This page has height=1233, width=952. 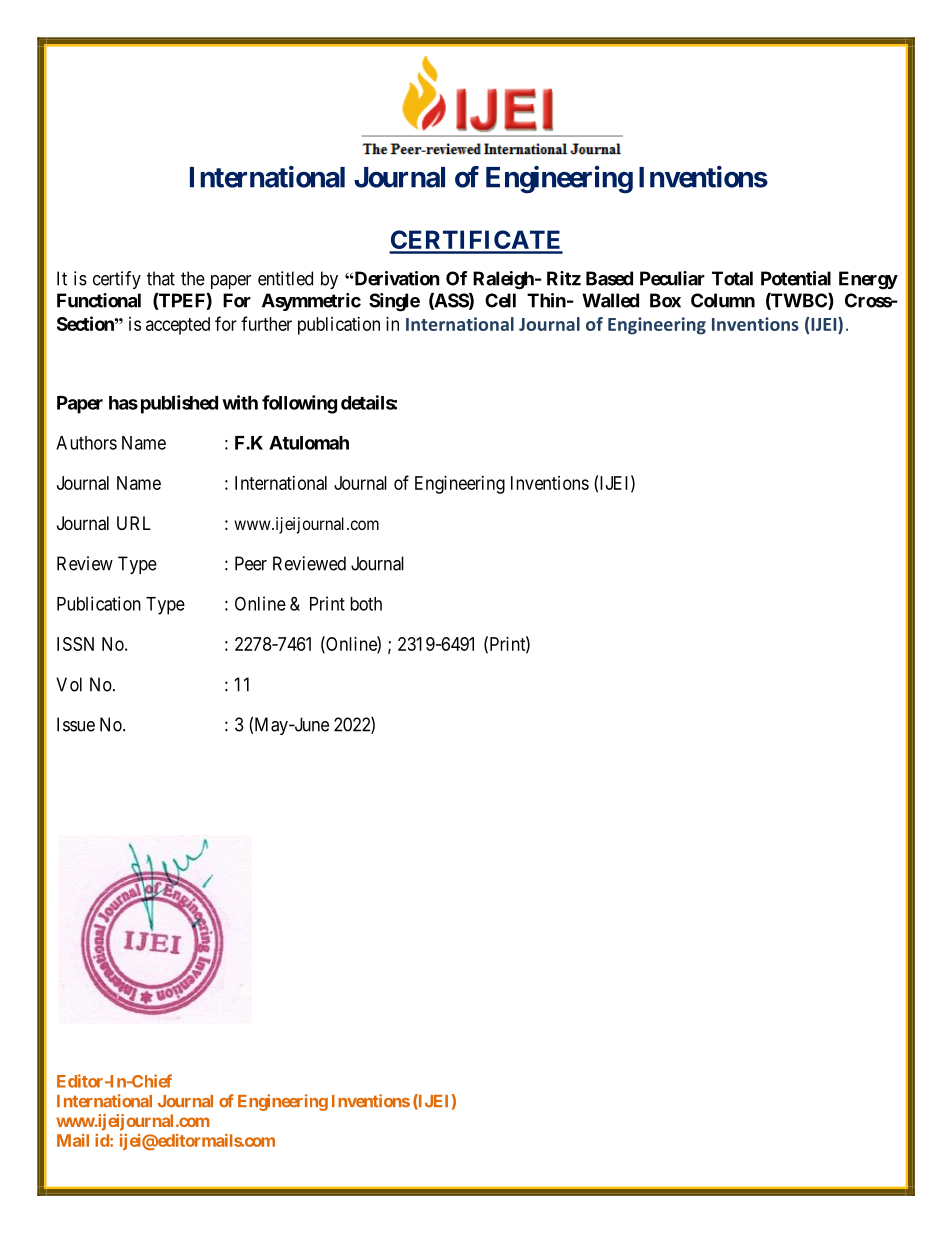 I want to click on Issue, so click(x=76, y=724).
